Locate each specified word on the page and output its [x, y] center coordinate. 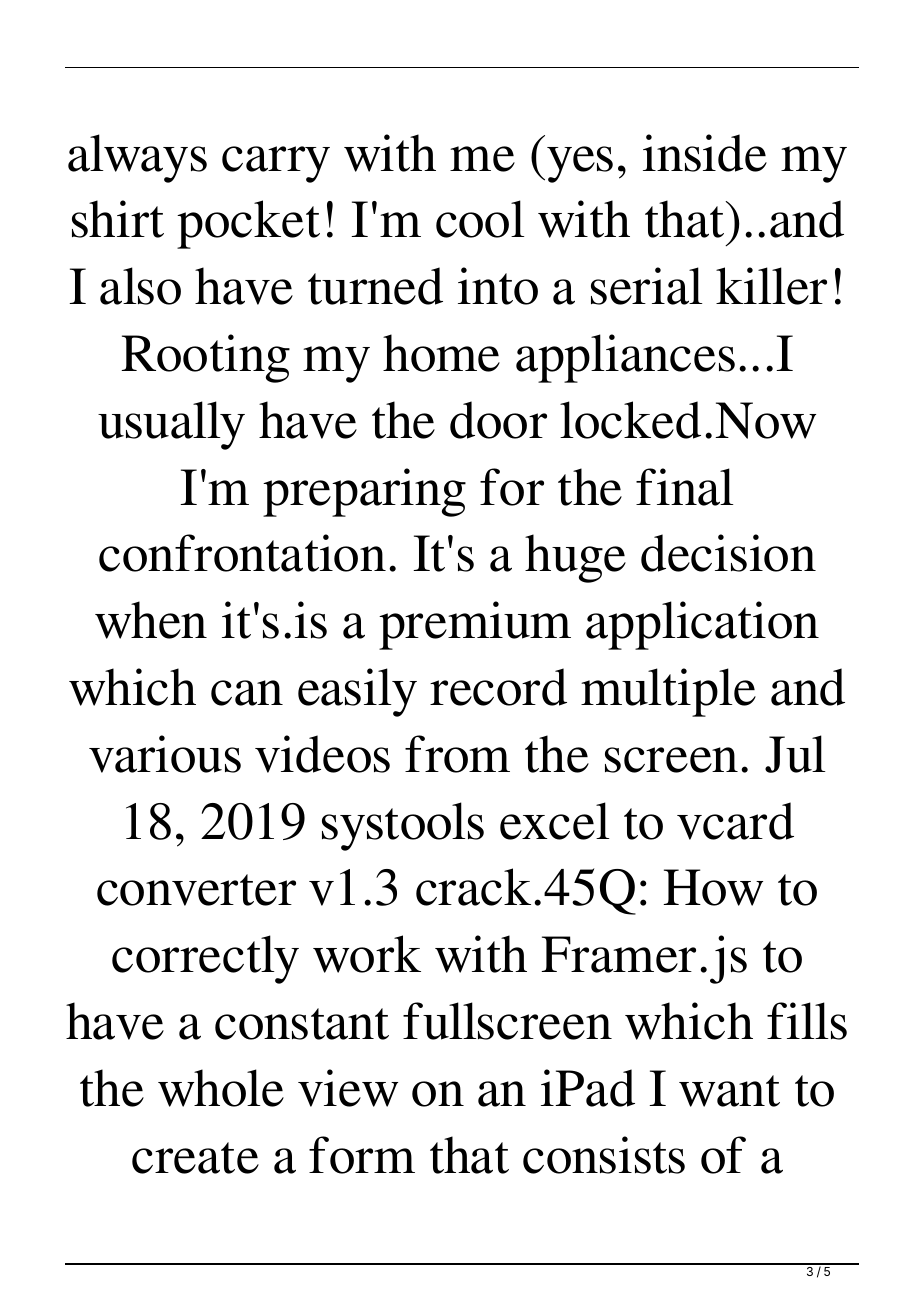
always [137, 158]
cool [480, 219]
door [498, 420]
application [702, 625]
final [684, 487]
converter [196, 890]
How [713, 887]
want [729, 1091]
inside [705, 153]
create [195, 1158]
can [247, 693]
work [367, 954]
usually [171, 425]
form [362, 1155]
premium [475, 625]
